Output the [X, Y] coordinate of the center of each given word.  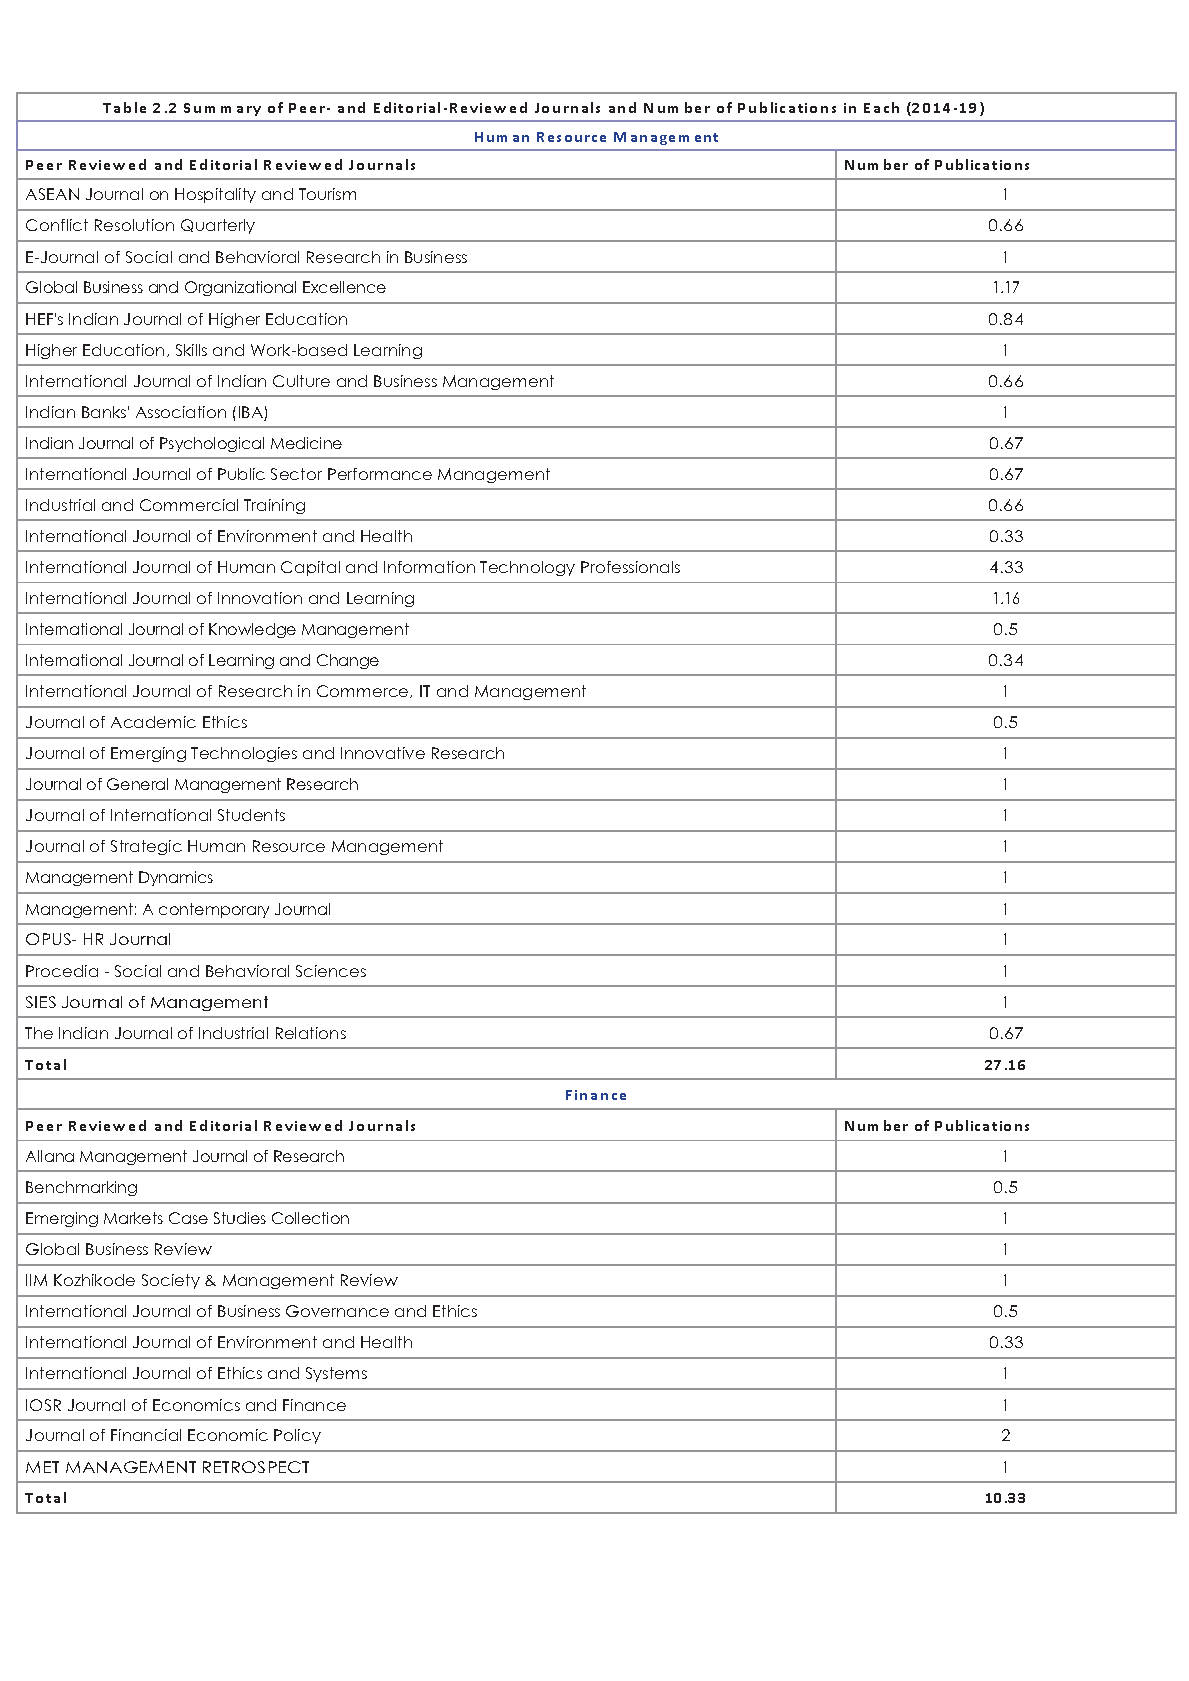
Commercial [189, 505]
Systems [336, 1374]
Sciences [331, 971]
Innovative [383, 753]
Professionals [630, 567]
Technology [527, 568]
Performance [380, 474]
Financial [146, 1435]
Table [124, 107]
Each [881, 107]
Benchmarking [81, 1188]
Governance [337, 1311]
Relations [311, 1033]
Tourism [327, 194]
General [137, 784]
